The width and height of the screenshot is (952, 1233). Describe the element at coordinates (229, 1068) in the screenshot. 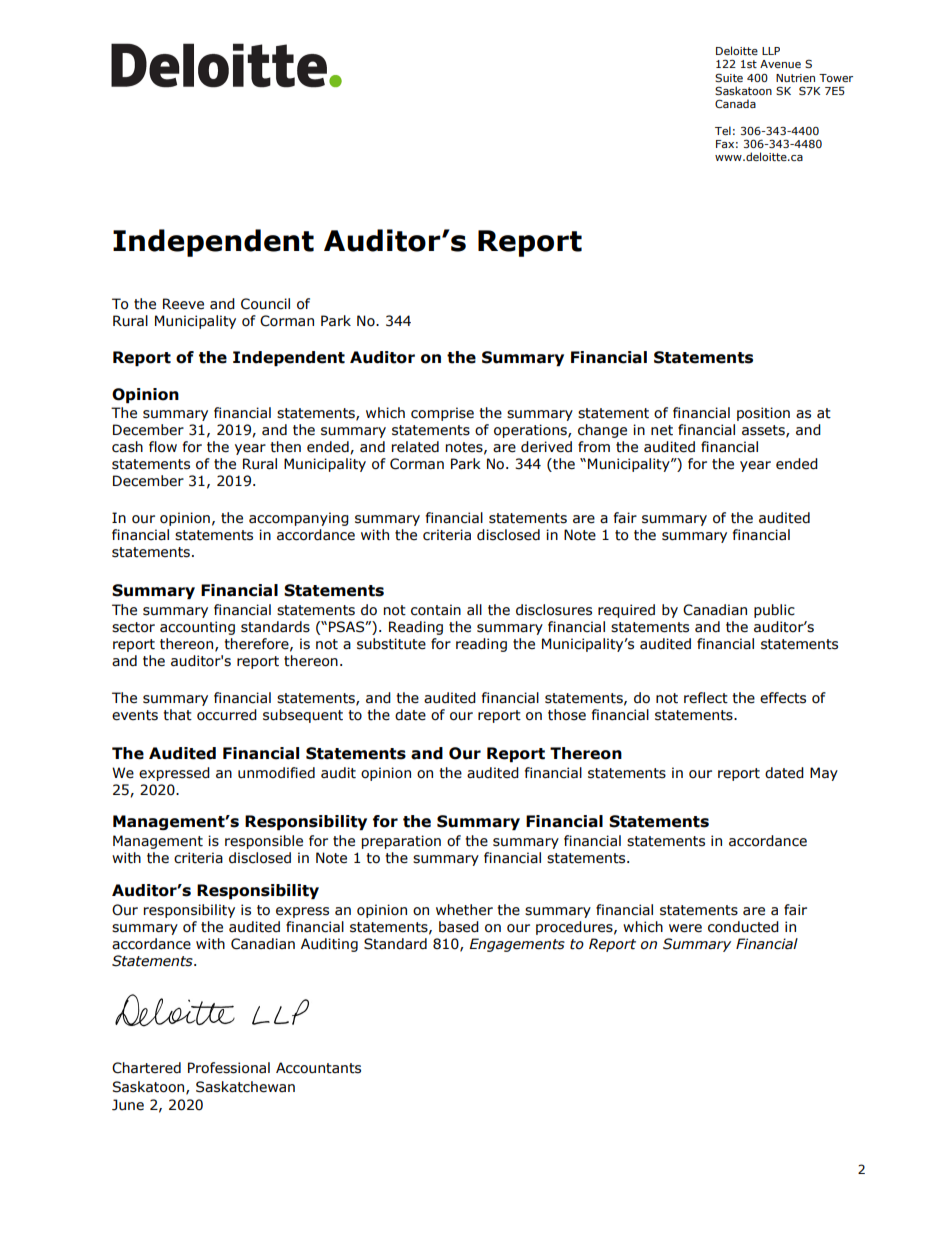

I see `Professional` at that location.
